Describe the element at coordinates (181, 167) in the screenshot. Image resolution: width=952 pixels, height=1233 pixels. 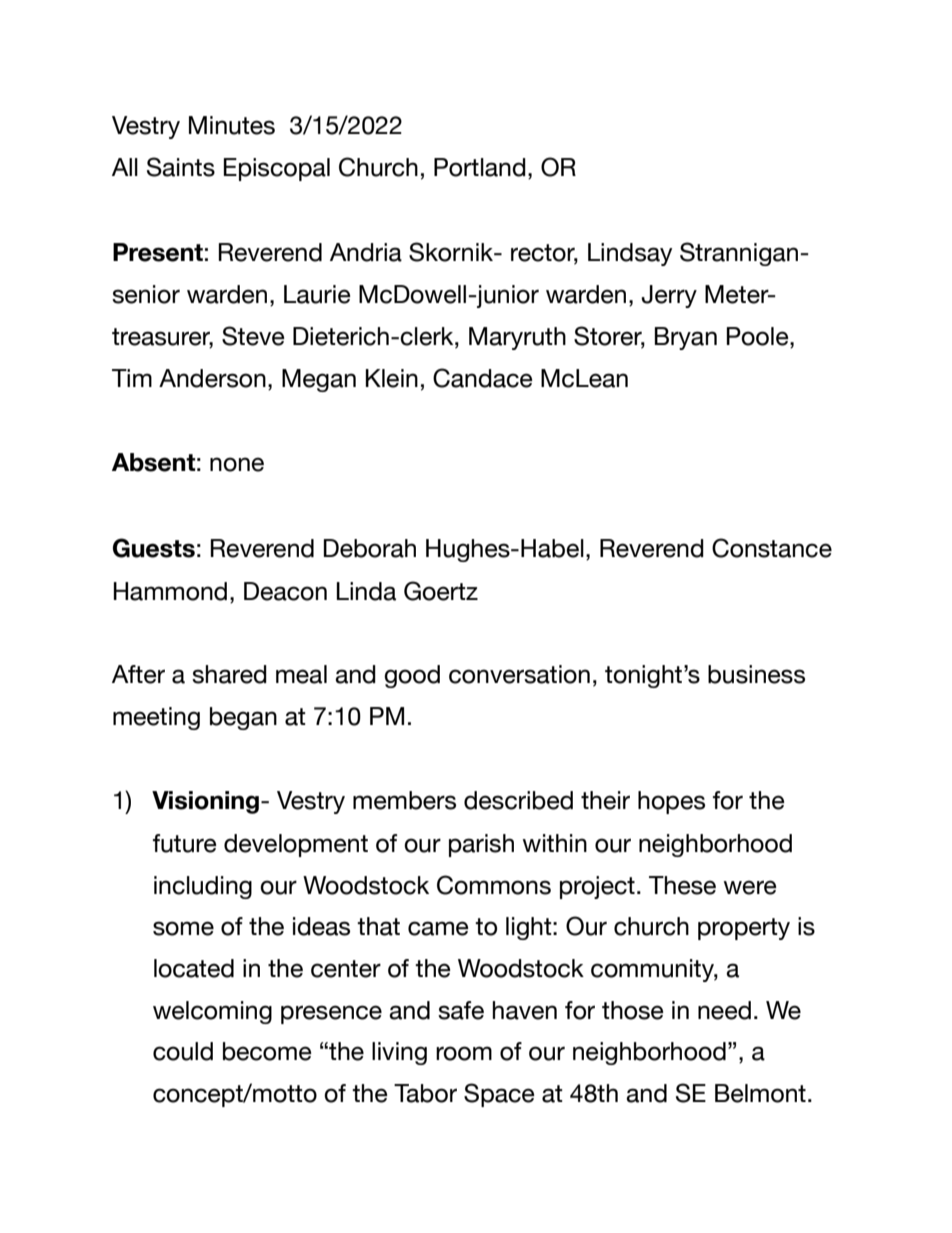
I see `Saints` at that location.
